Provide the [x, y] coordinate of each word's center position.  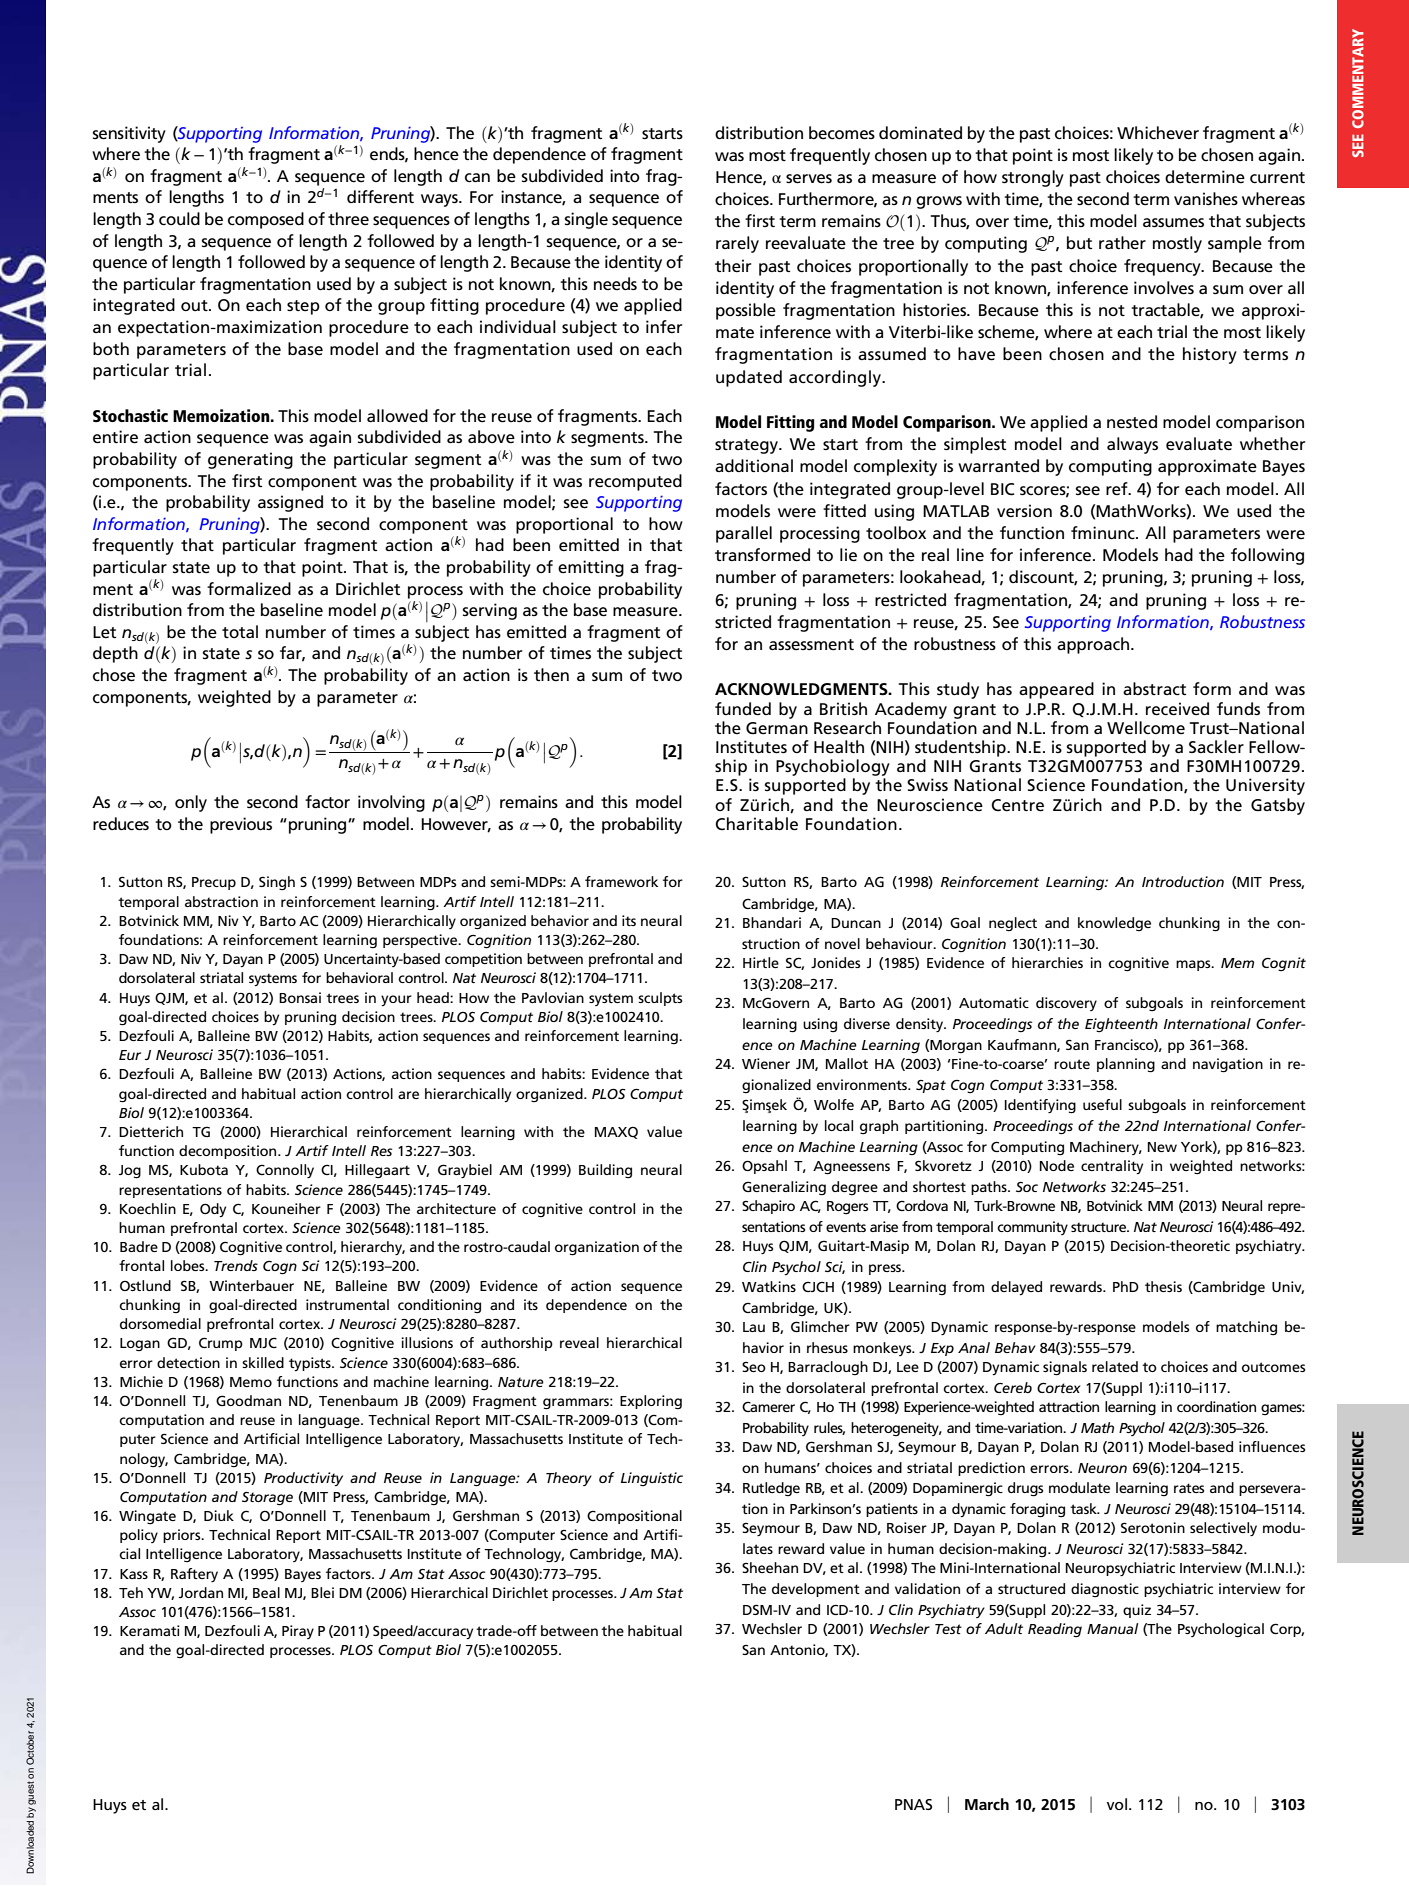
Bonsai [300, 997]
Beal [266, 1592]
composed [266, 220]
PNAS [913, 1804]
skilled [263, 1362]
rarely [737, 244]
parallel [744, 534]
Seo [754, 1367]
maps [1194, 965]
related [1115, 1366]
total [240, 631]
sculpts [660, 999]
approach [1093, 645]
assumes [1173, 223]
